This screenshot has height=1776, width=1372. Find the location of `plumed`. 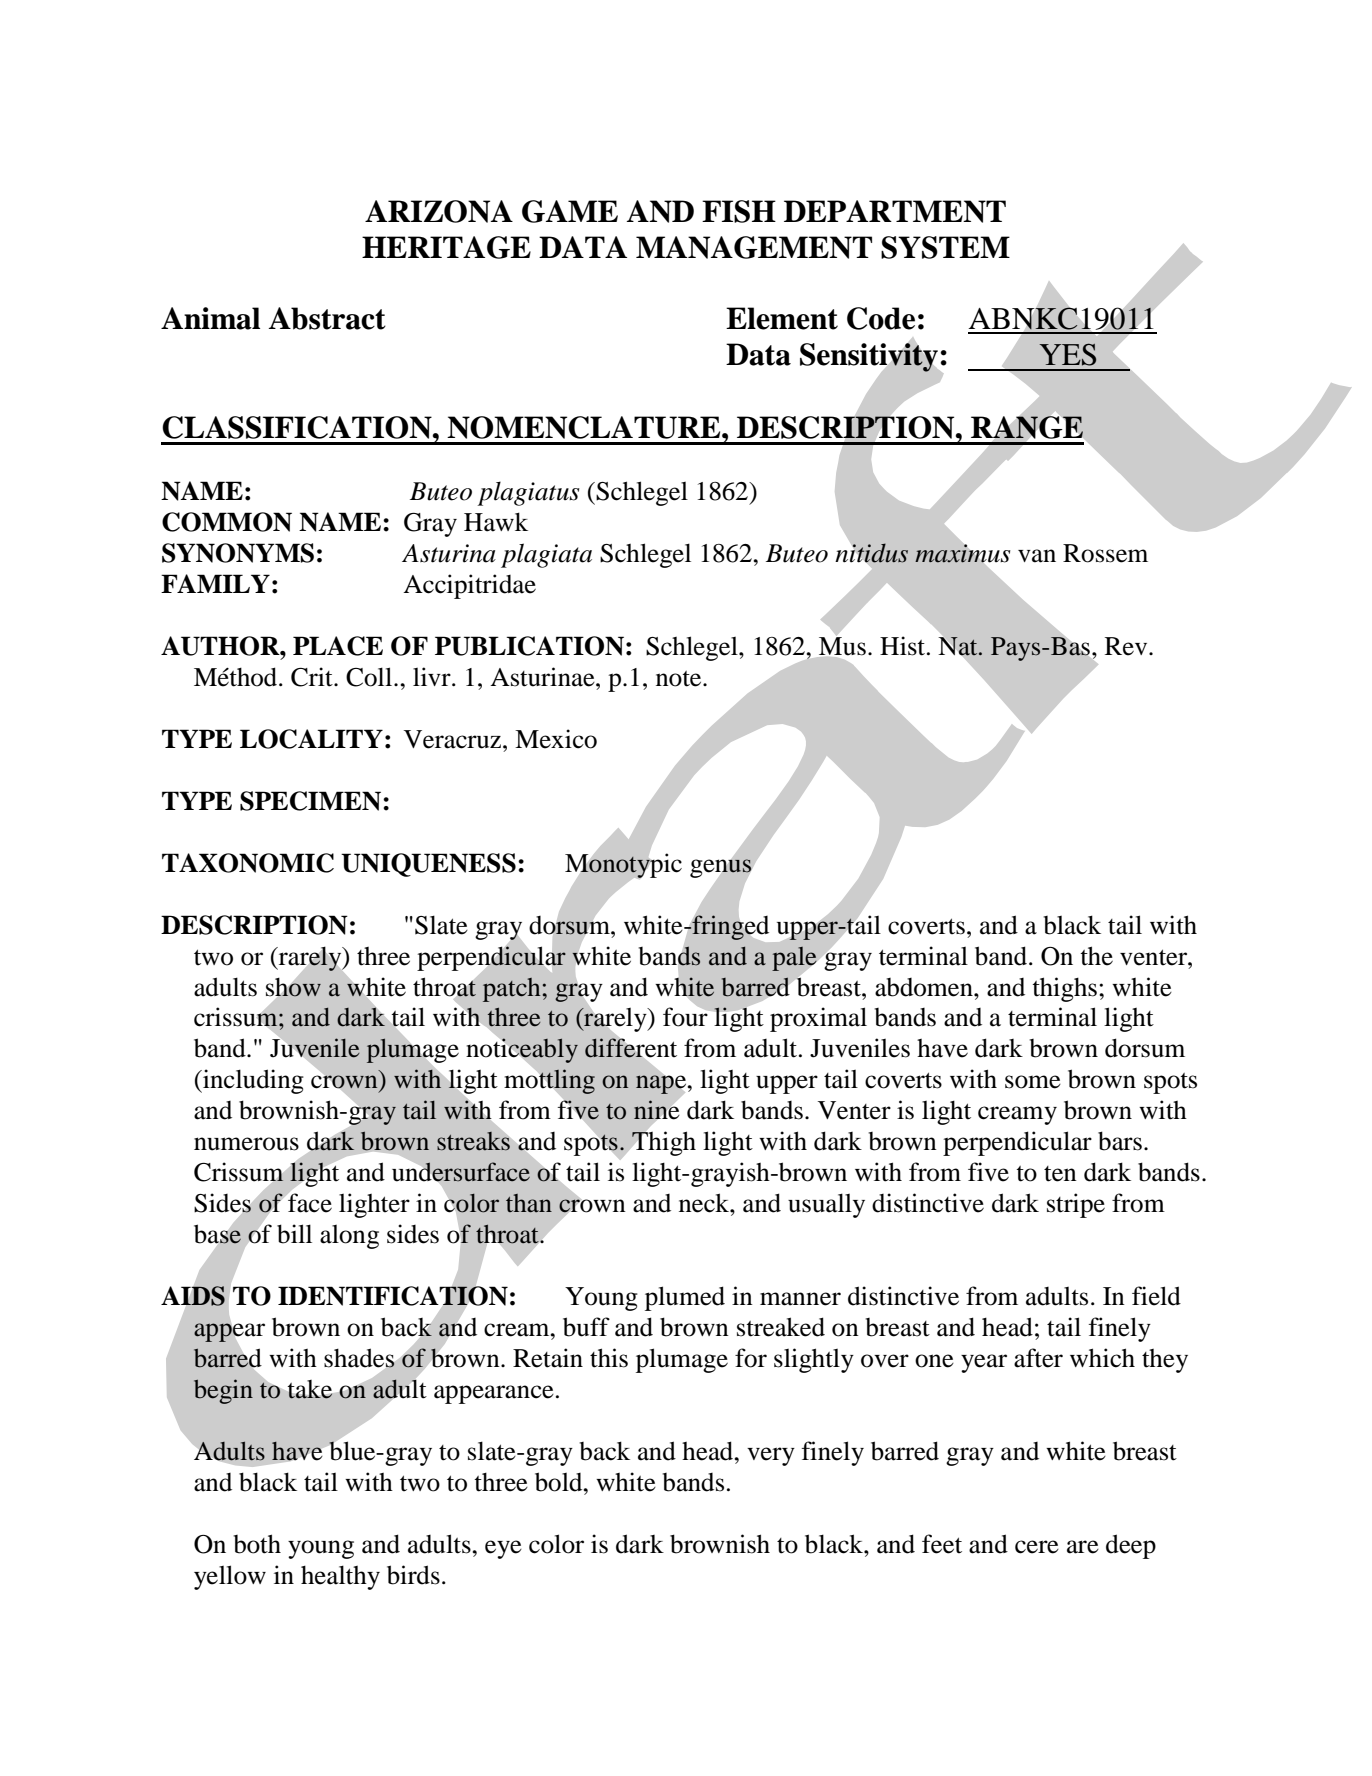

plumed is located at coordinates (685, 1298).
